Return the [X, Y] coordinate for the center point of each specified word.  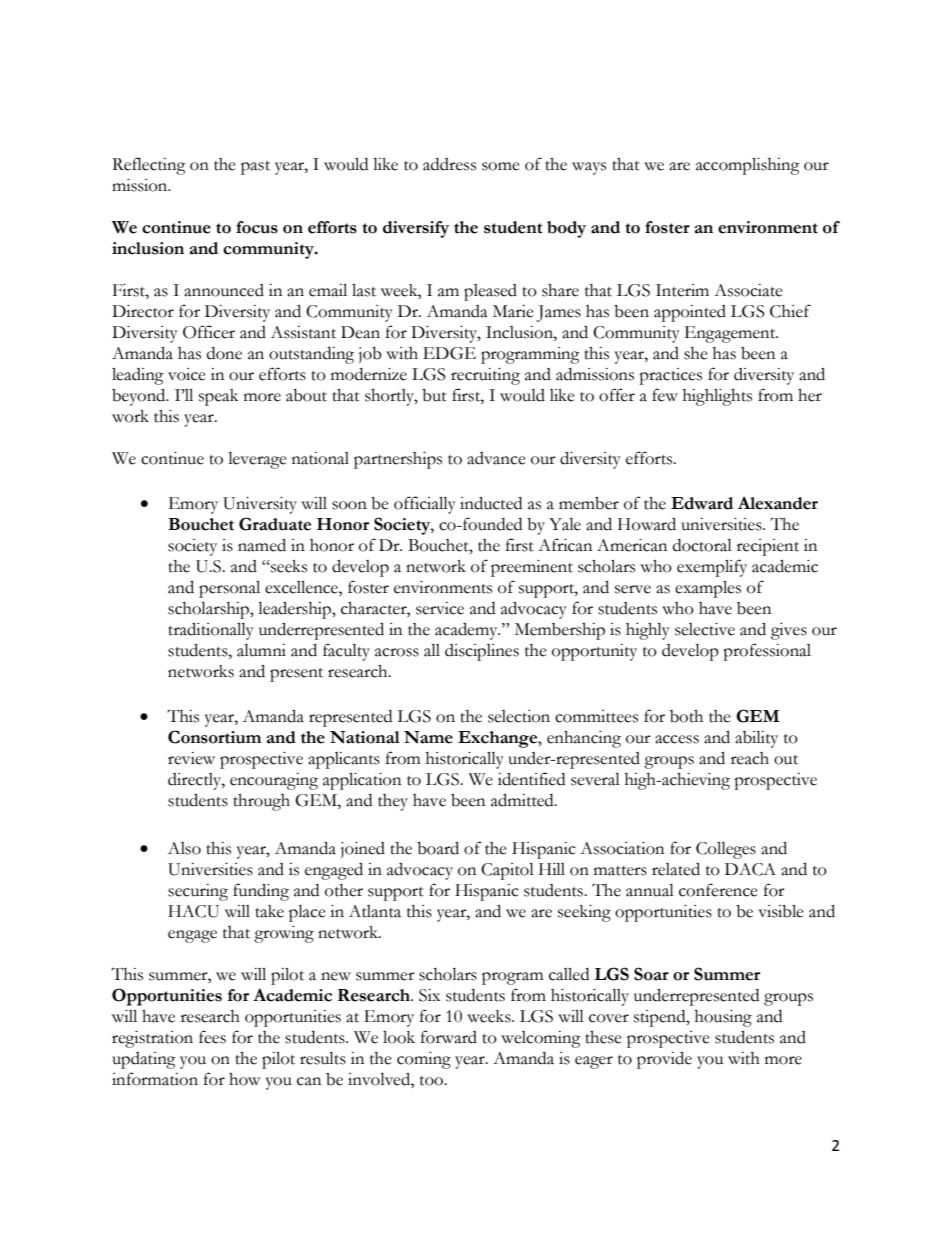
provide [664, 1060]
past [255, 168]
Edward [702, 503]
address [449, 164]
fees [212, 1037]
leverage [257, 460]
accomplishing [748, 166]
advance [496, 458]
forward [449, 1037]
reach [750, 758]
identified [531, 779]
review [191, 758]
